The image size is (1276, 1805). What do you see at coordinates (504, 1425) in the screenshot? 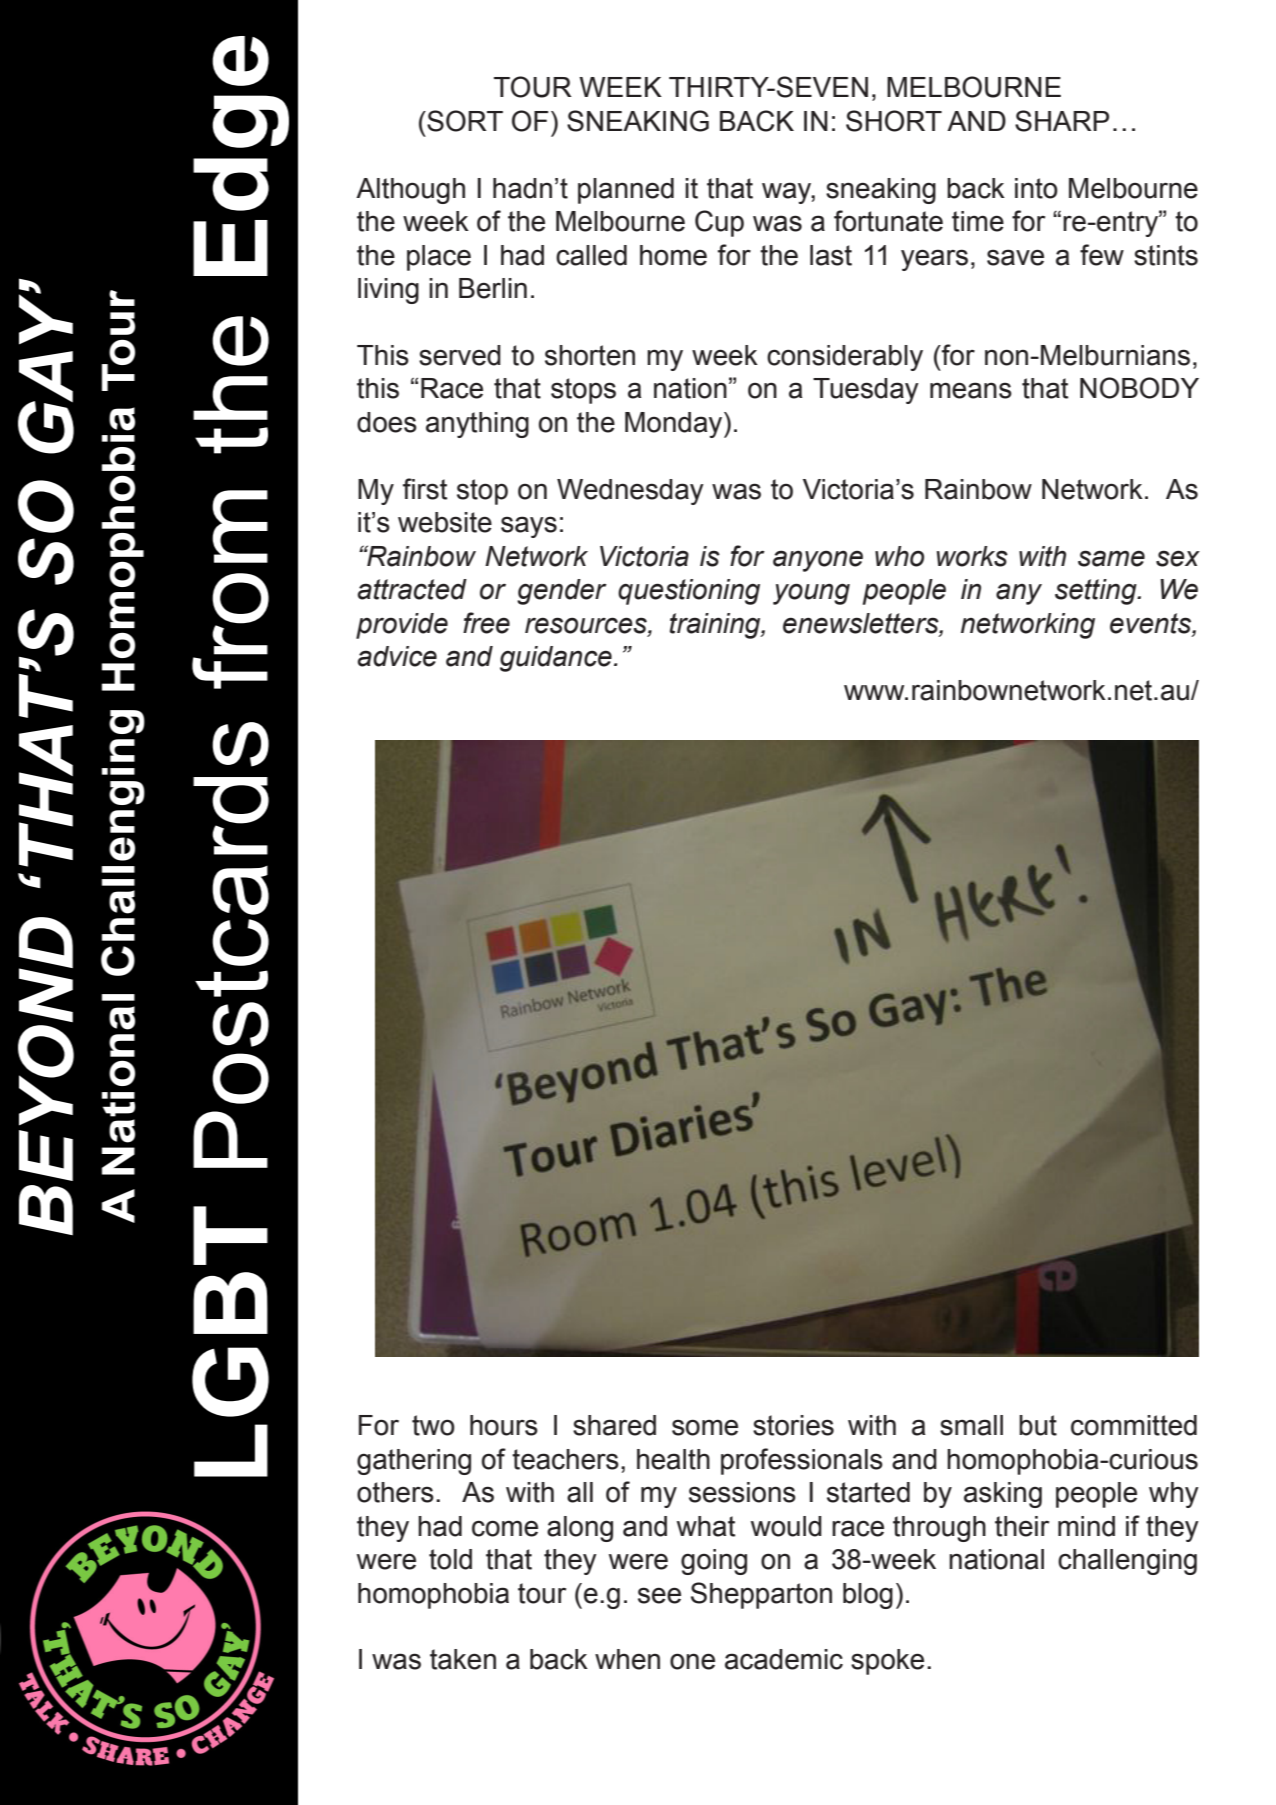
I see `hours` at bounding box center [504, 1425].
